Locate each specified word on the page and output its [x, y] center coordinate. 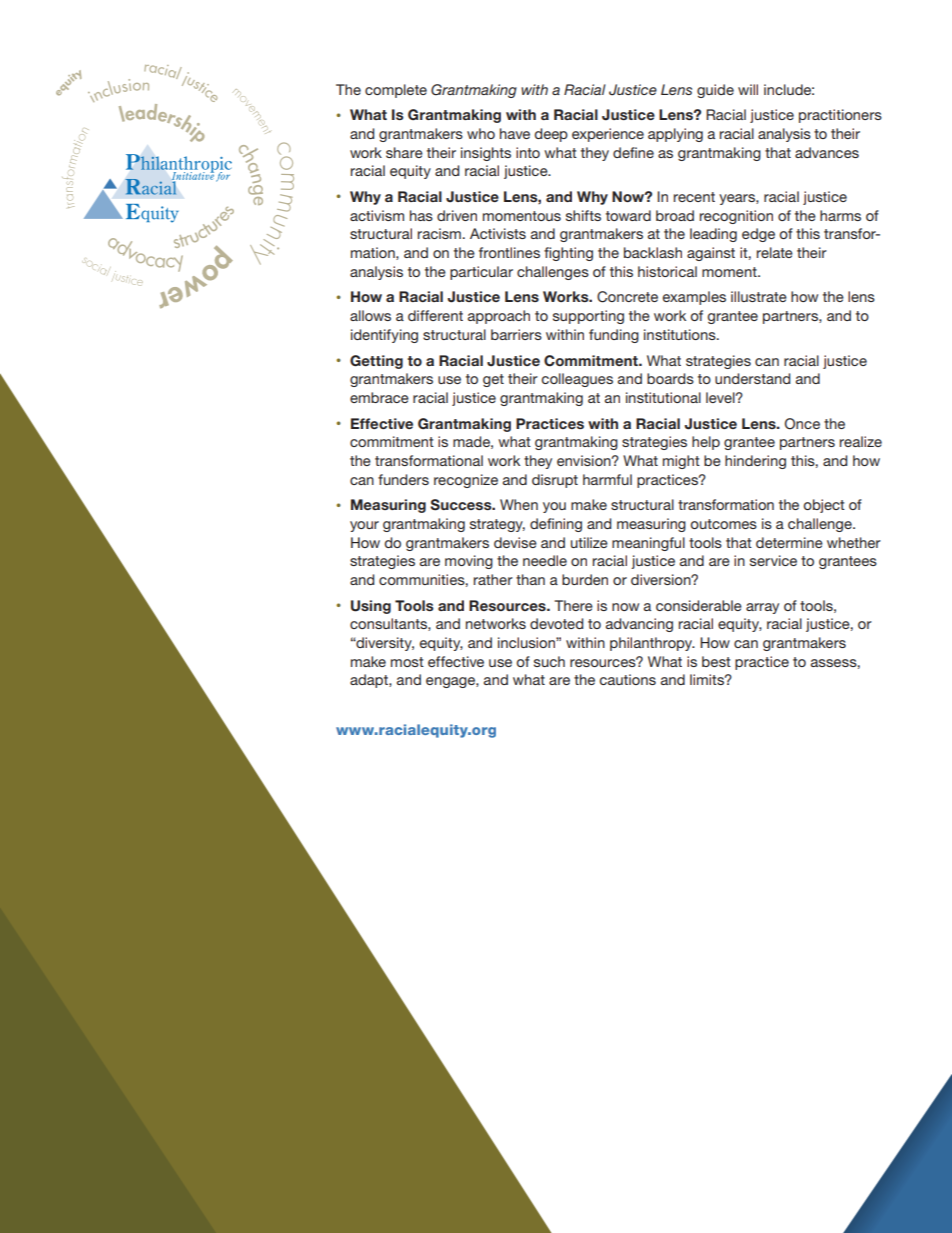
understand [752, 378]
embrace [379, 397]
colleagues [577, 380]
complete [396, 91]
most [407, 662]
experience [608, 135]
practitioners [840, 116]
